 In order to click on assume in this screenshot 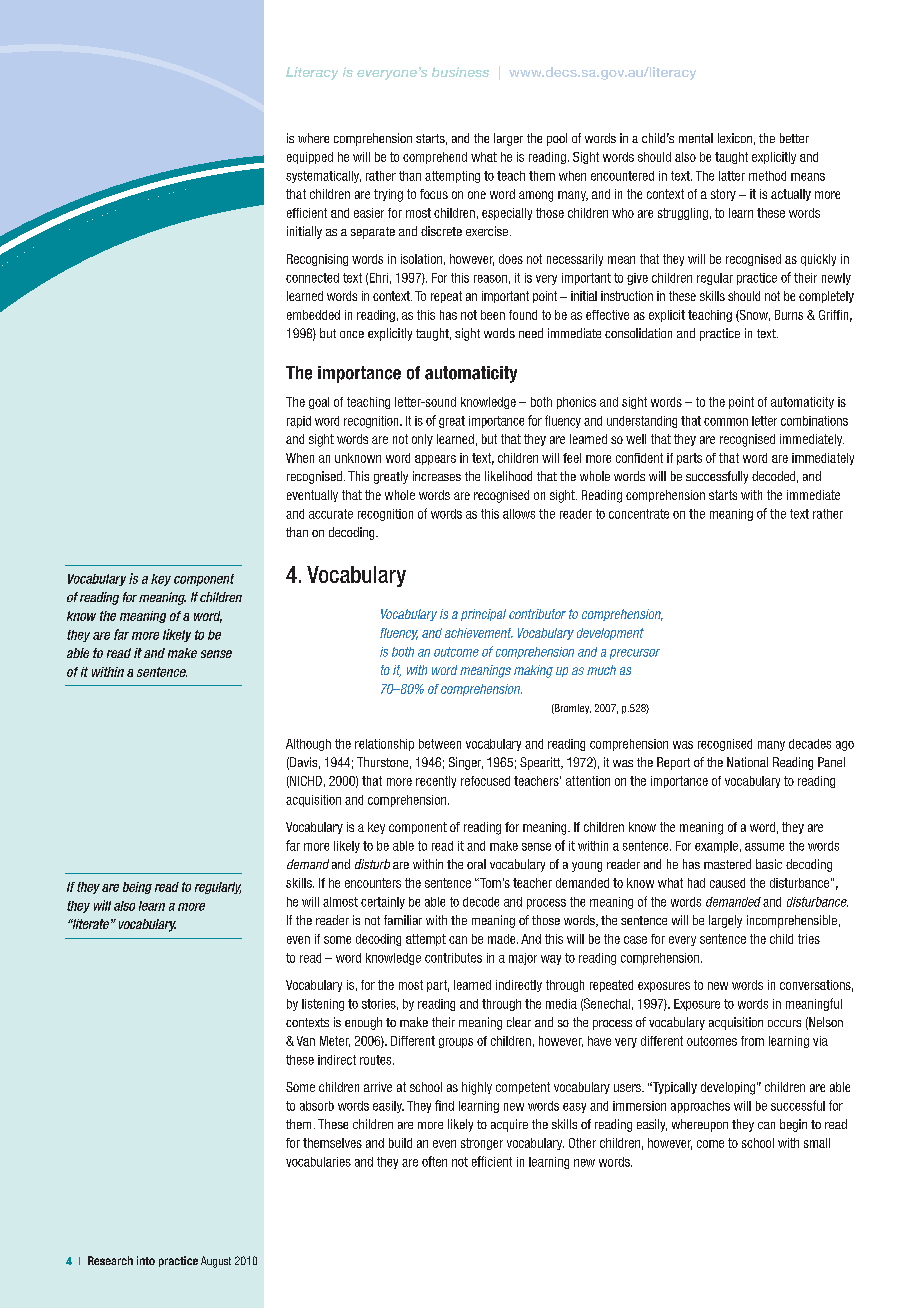, I will do `click(764, 847)`.
